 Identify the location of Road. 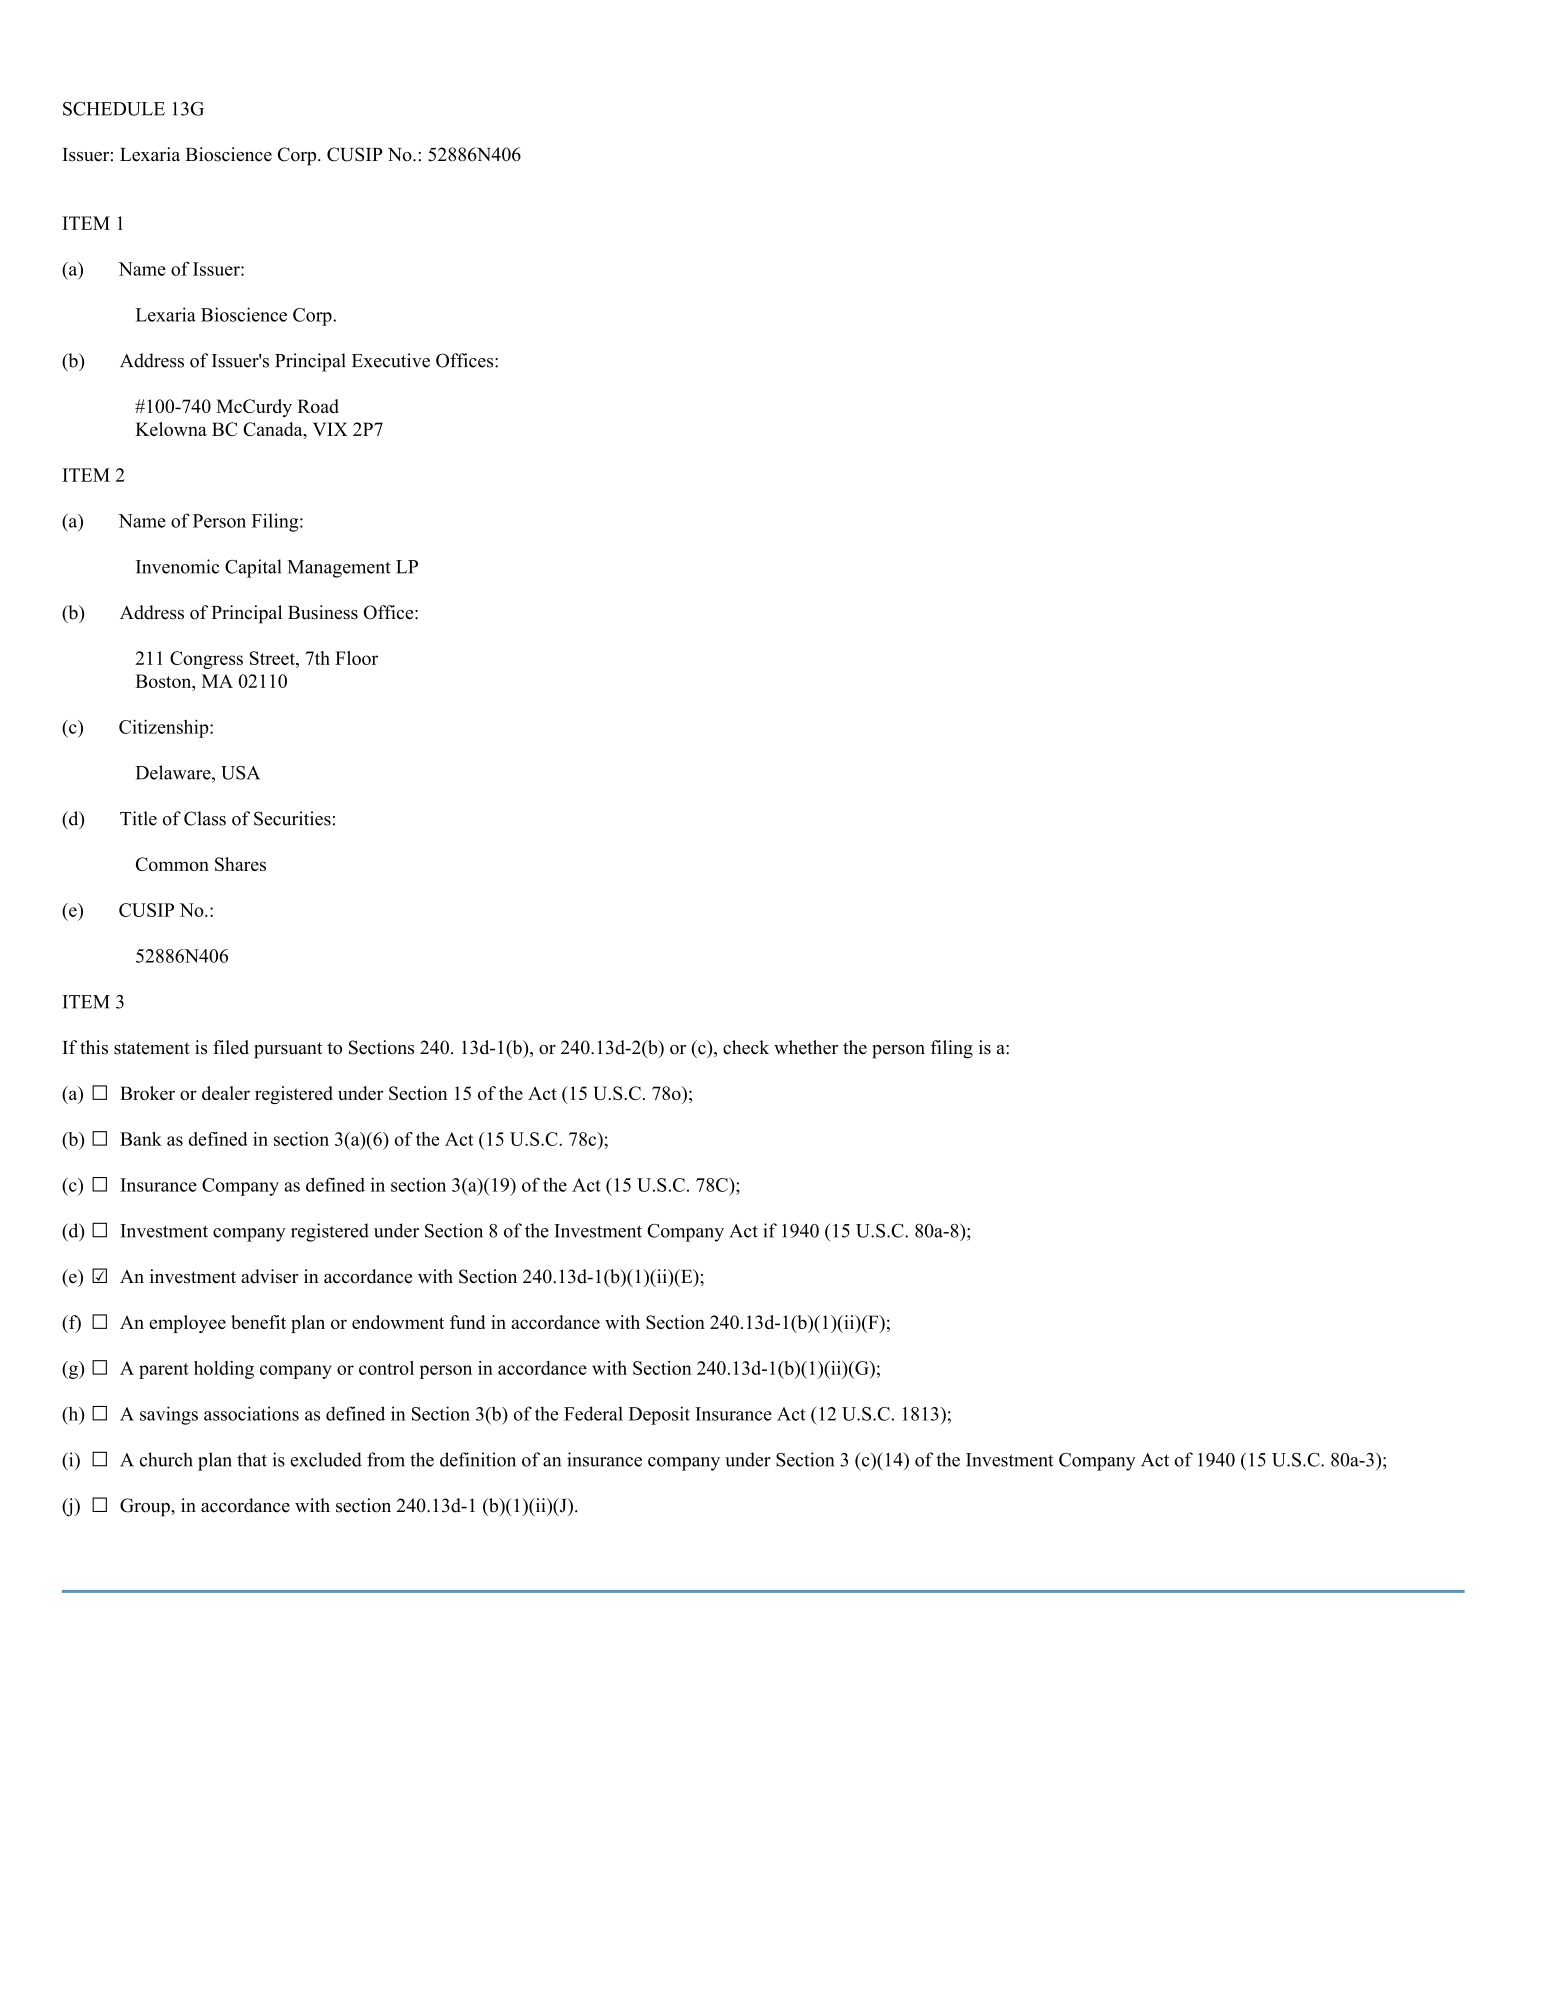
(318, 406).
